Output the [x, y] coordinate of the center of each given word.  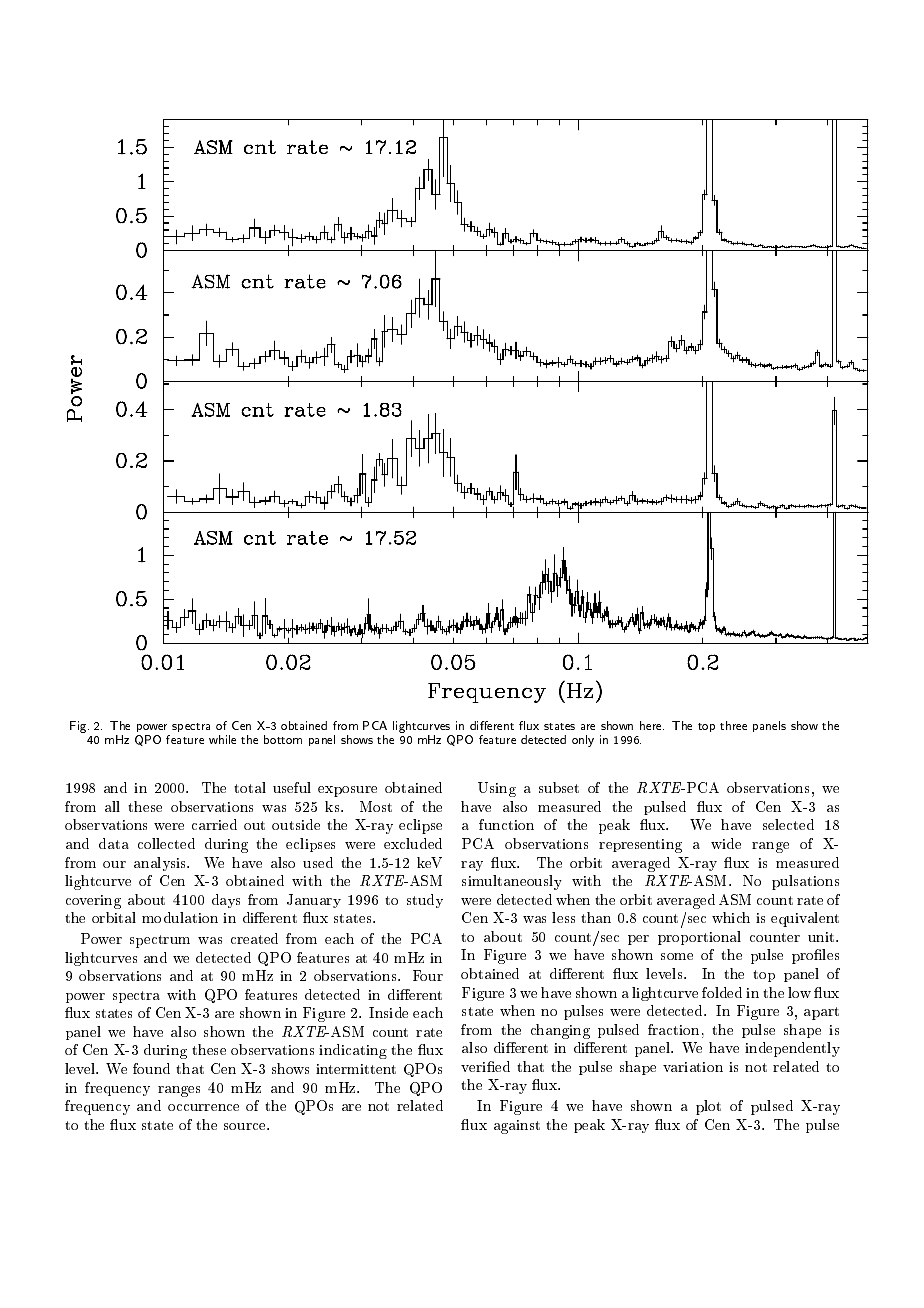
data [114, 843]
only [583, 741]
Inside [388, 1012]
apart [821, 1013]
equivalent [805, 919]
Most [376, 806]
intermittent [356, 1069]
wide [726, 843]
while [222, 739]
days [226, 901]
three [733, 725]
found [151, 1068]
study [425, 901]
